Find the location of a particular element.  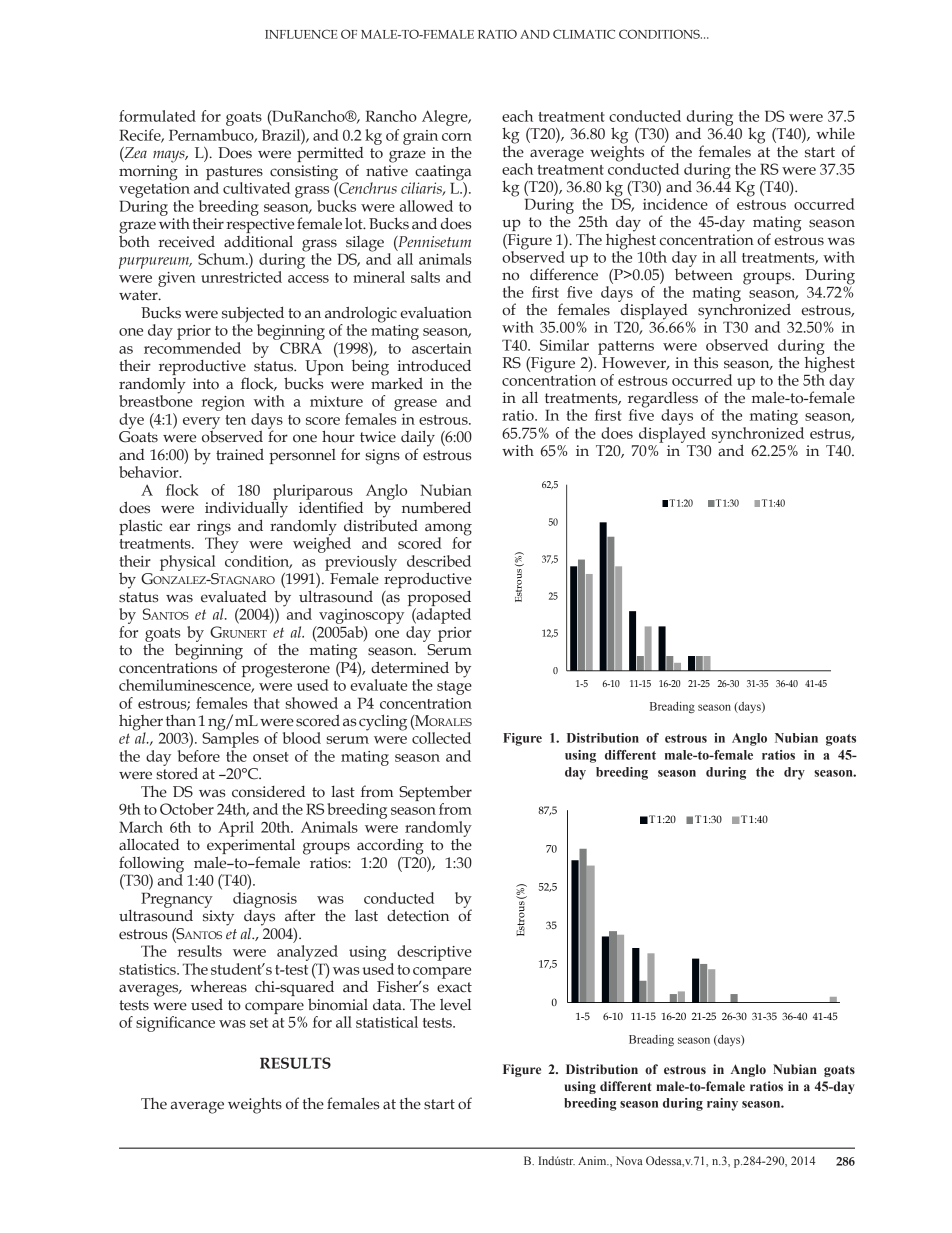

every is located at coordinates (201, 424).
